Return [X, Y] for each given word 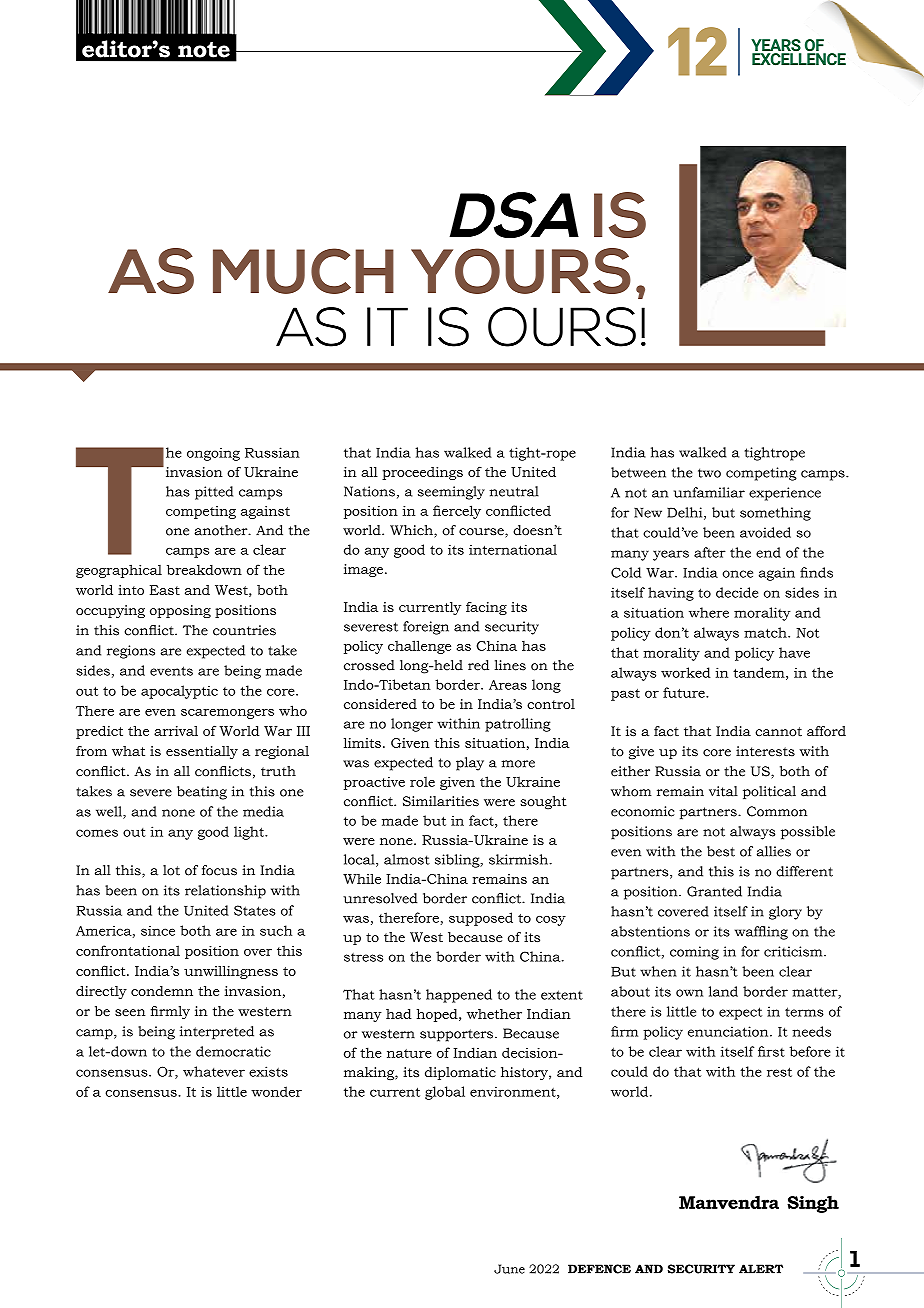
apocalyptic [179, 692]
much [303, 271]
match [766, 632]
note [204, 50]
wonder [276, 1091]
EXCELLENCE [799, 58]
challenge [419, 647]
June [509, 1269]
